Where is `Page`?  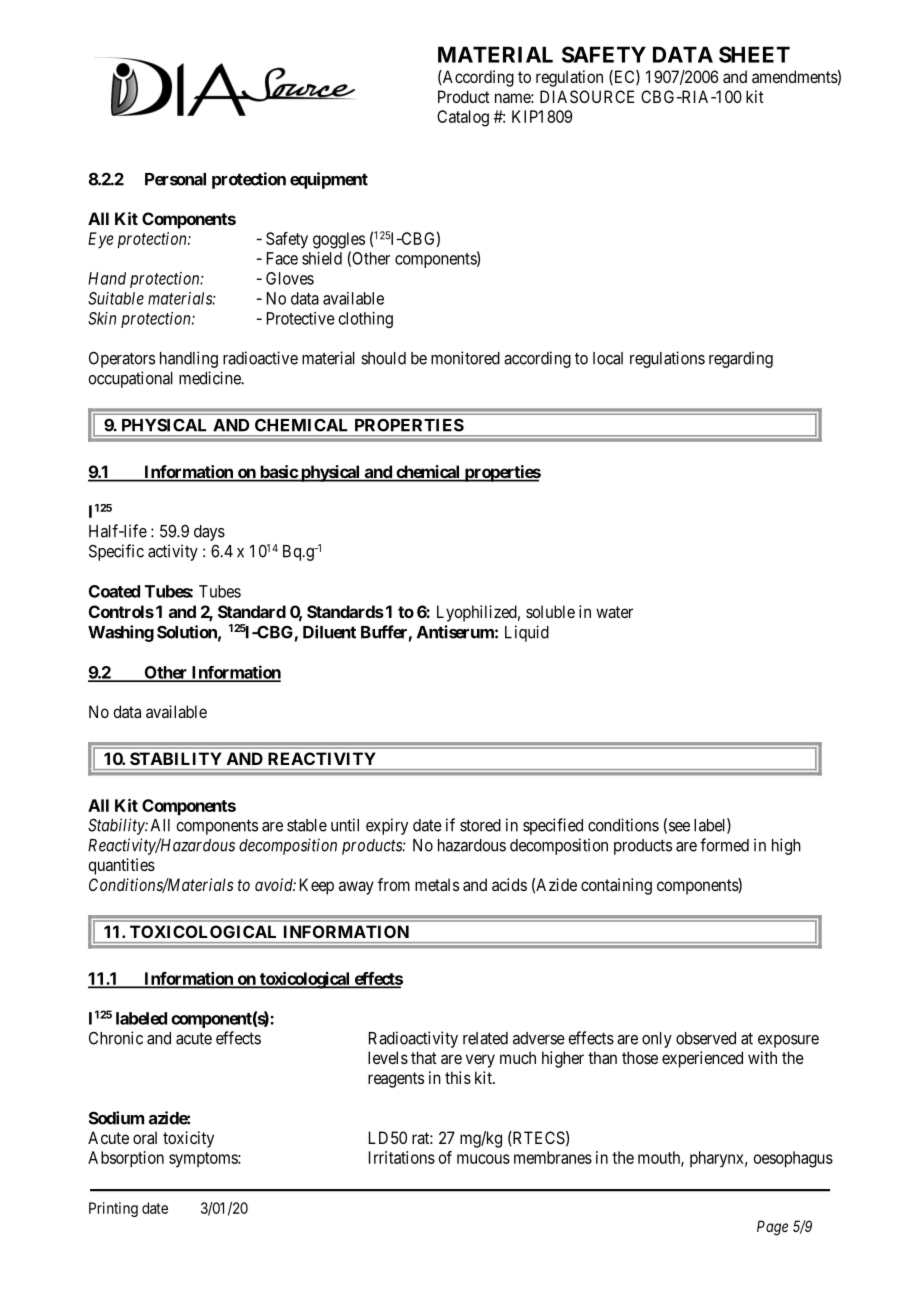 Page is located at coordinates (772, 1228).
